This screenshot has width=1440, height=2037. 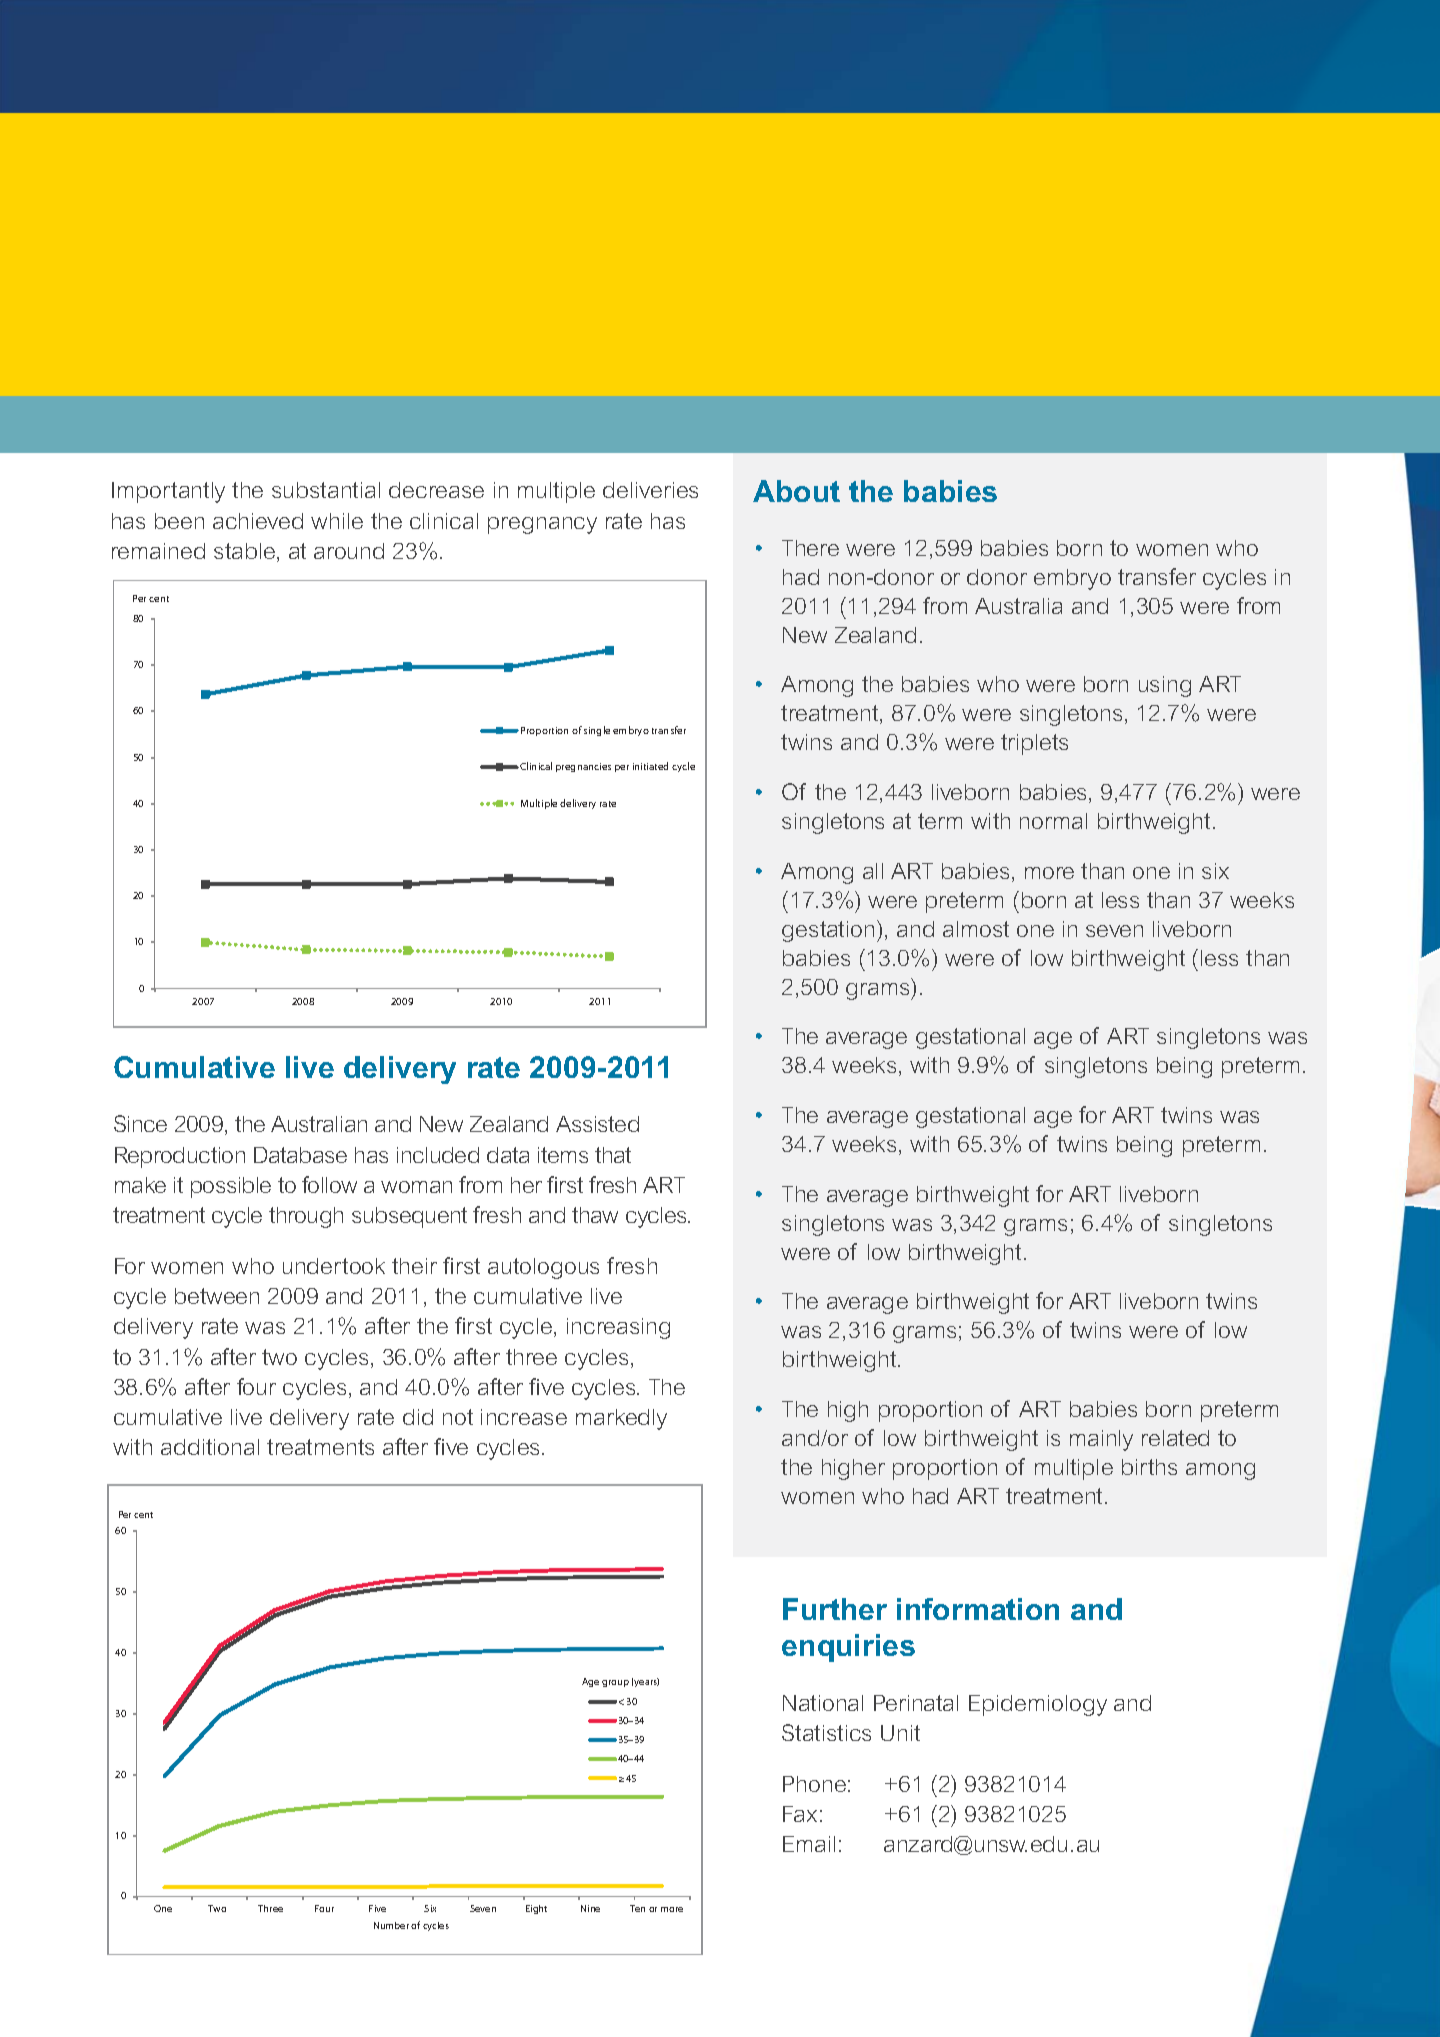 What do you see at coordinates (258, 521) in the screenshot?
I see `achieved` at bounding box center [258, 521].
